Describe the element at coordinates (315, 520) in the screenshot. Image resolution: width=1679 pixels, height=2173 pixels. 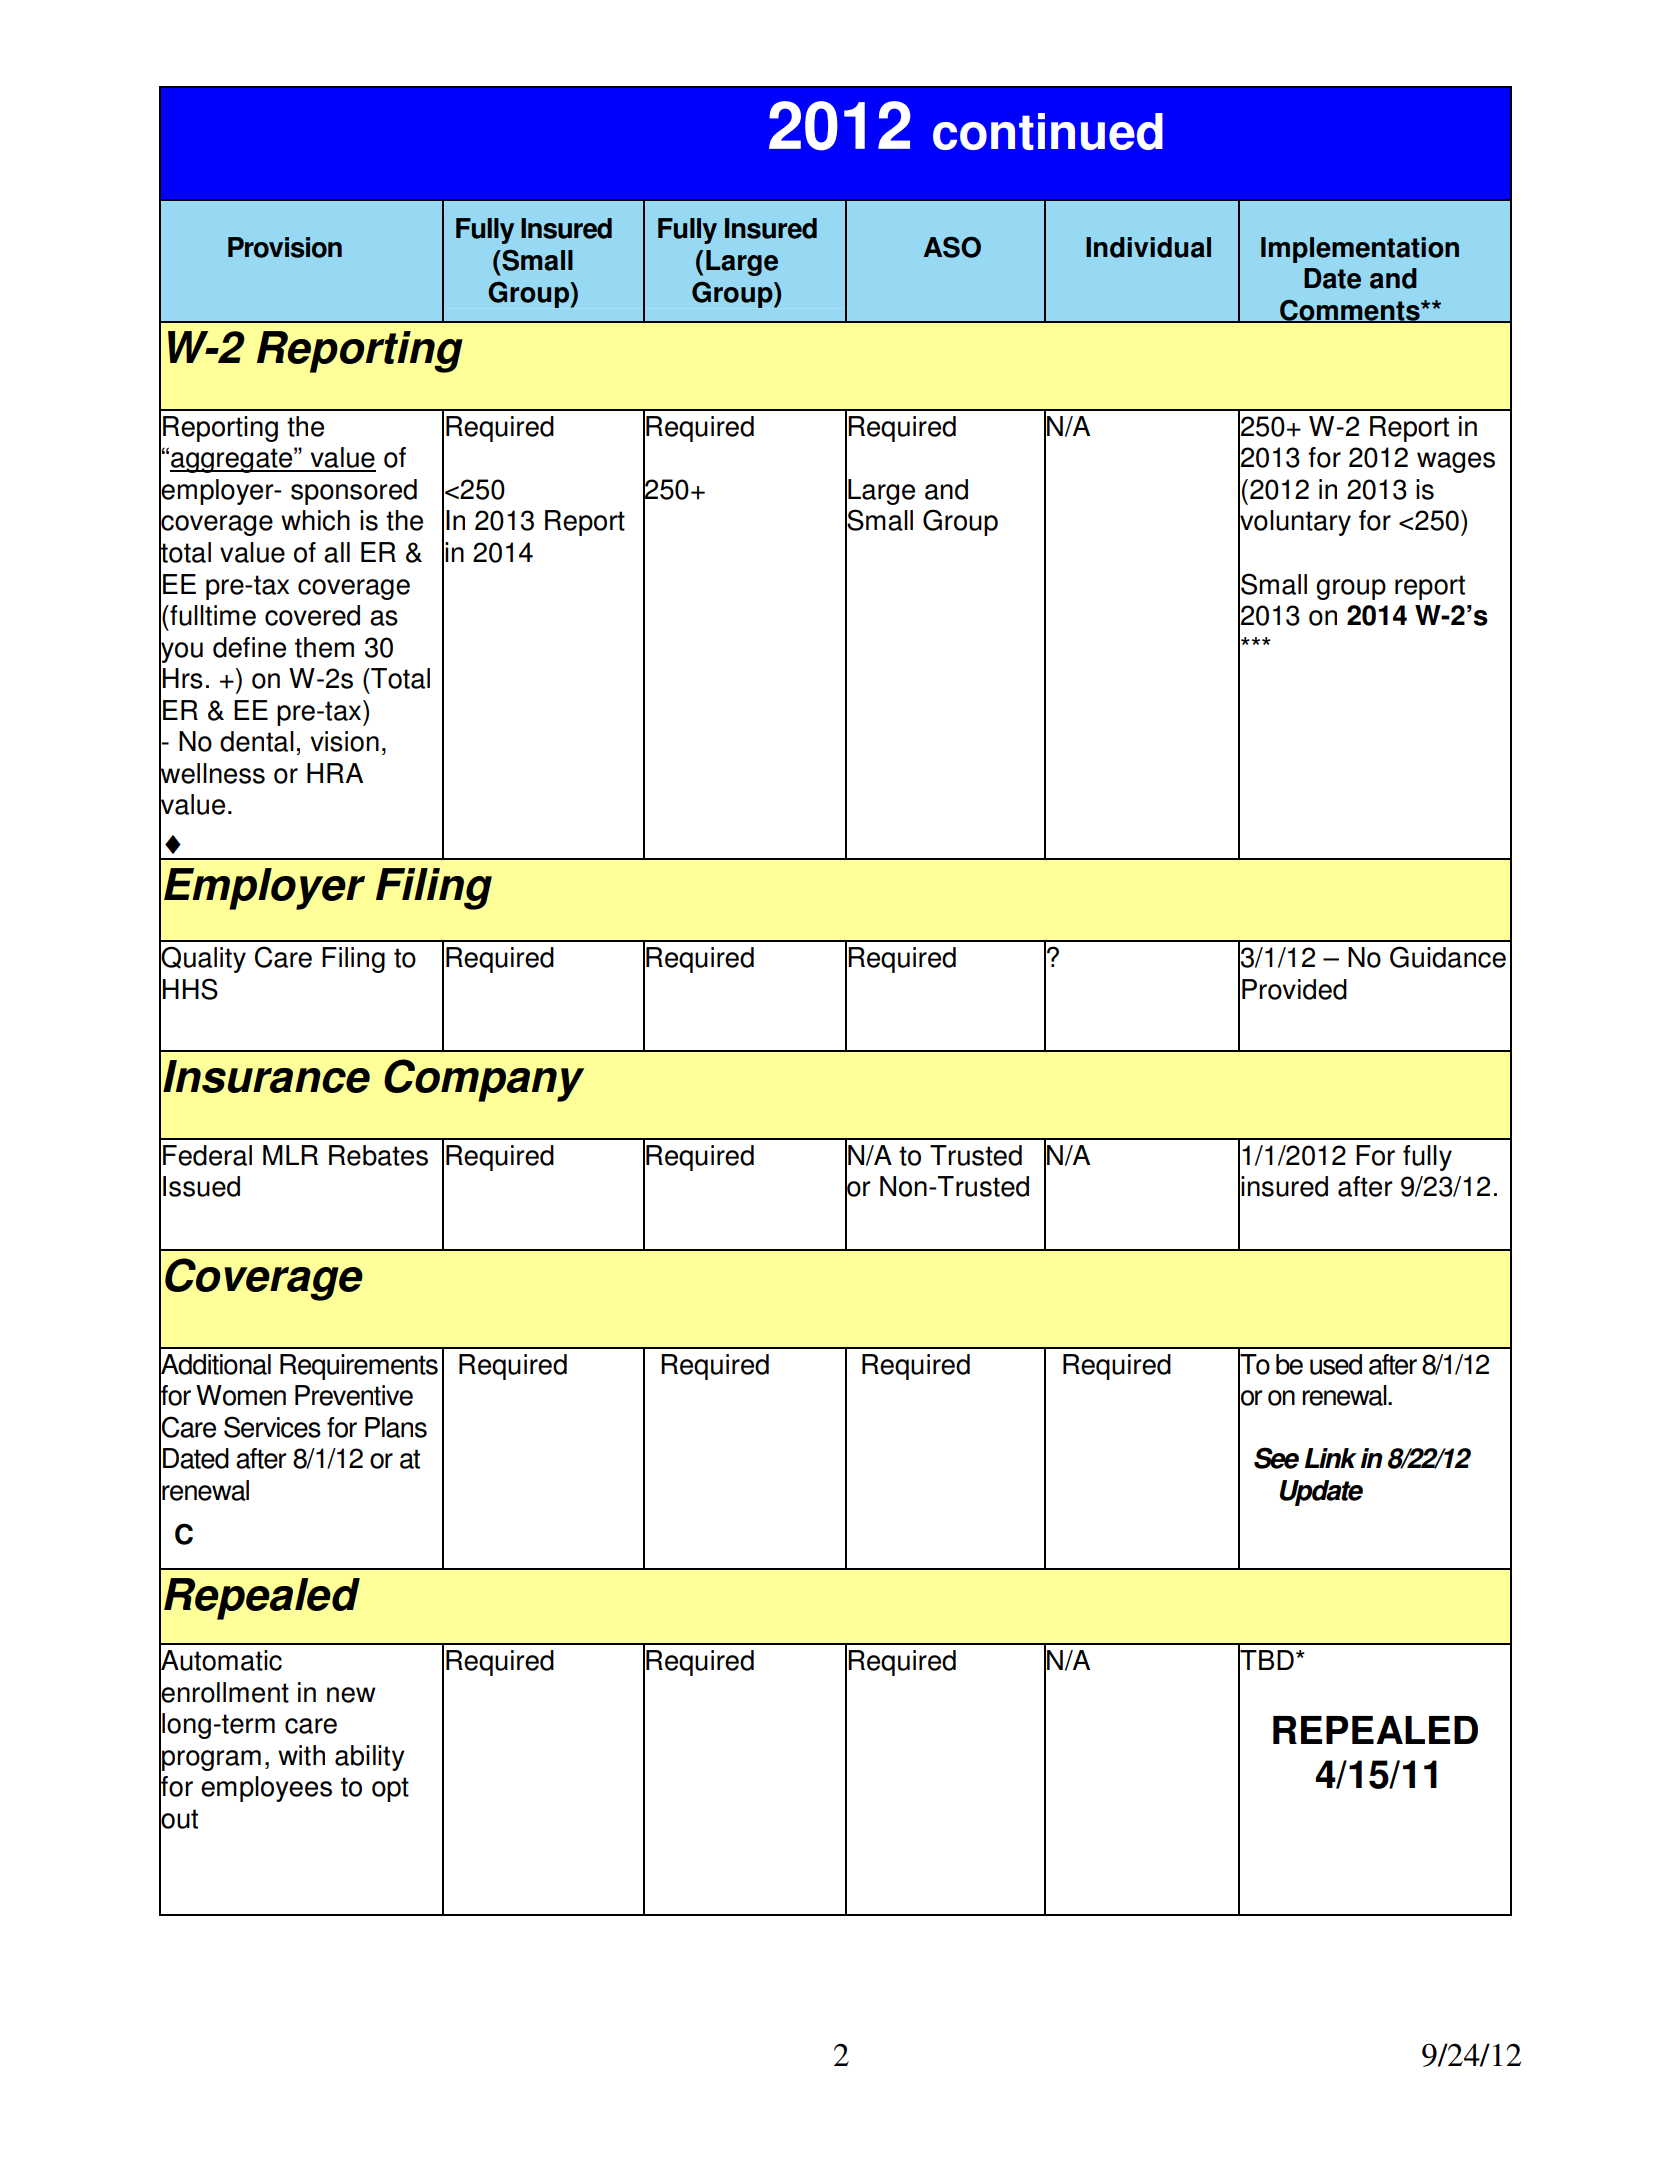
I see `which` at that location.
